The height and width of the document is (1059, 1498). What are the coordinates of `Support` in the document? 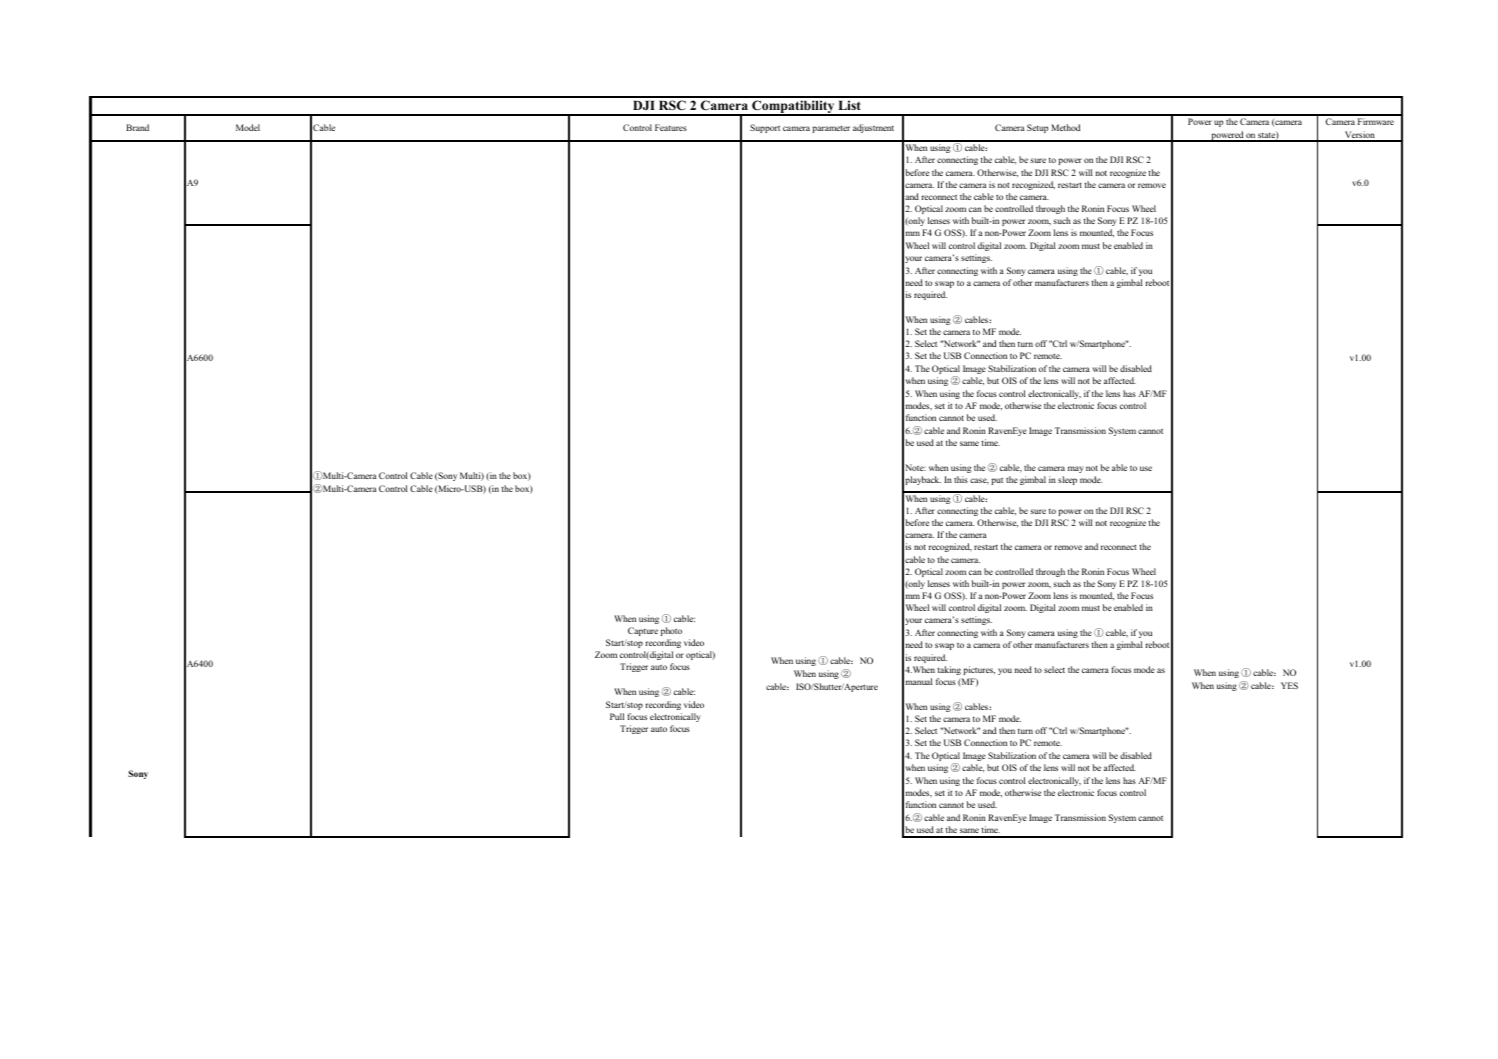 It's located at (765, 128).
